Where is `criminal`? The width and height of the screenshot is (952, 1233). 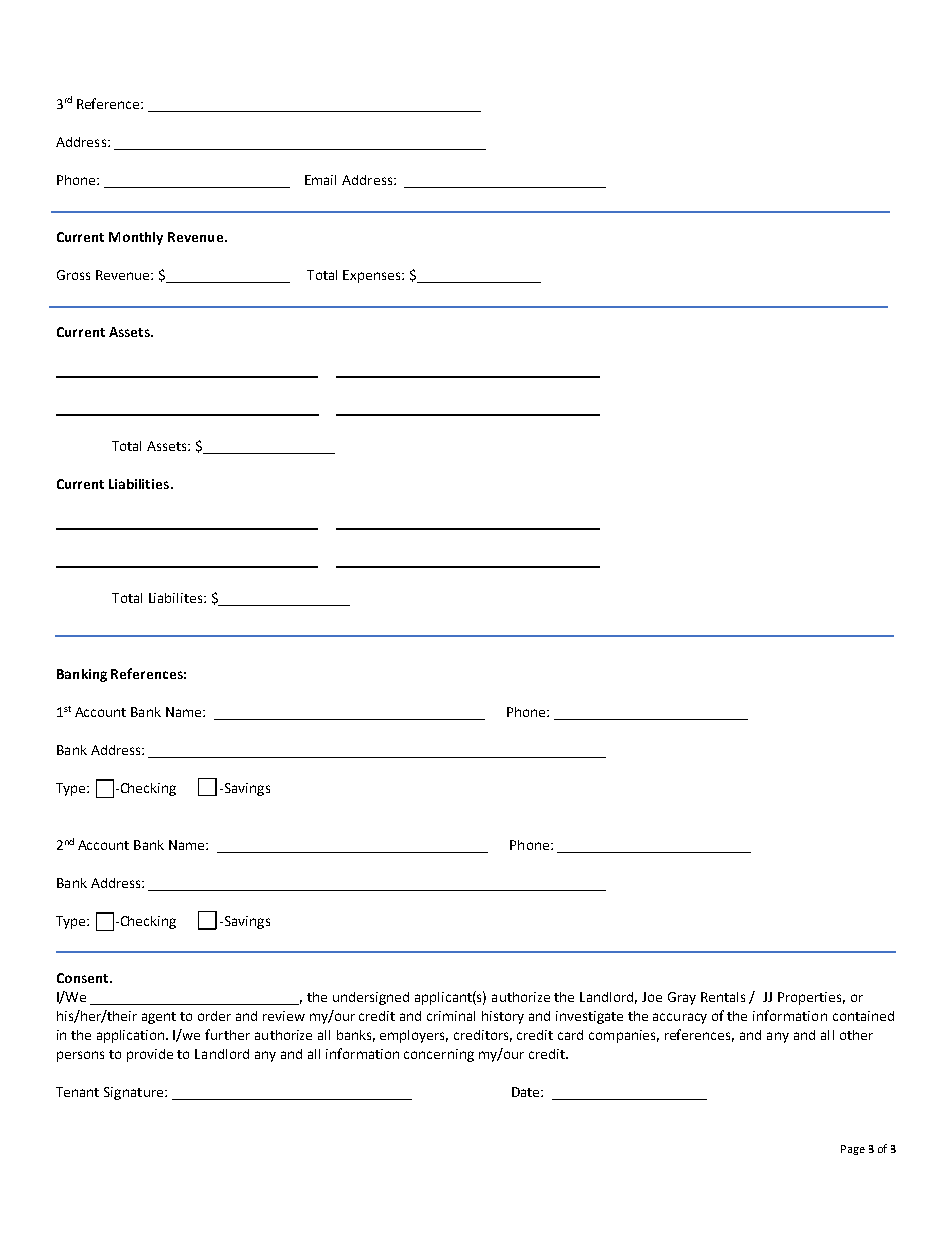
criminal is located at coordinates (451, 1016).
